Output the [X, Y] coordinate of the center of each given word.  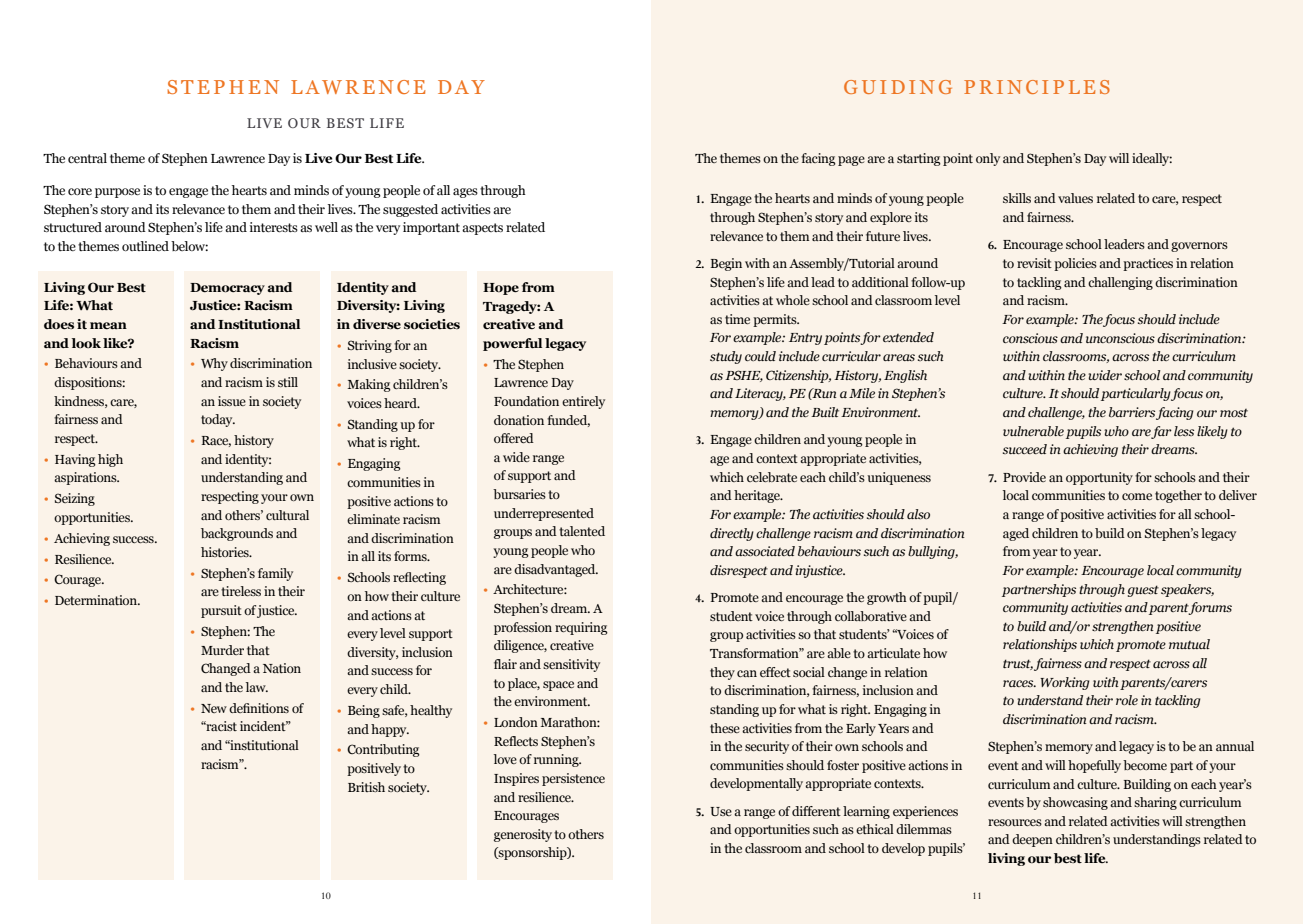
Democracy [227, 289]
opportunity [1099, 478]
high [110, 460]
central [87, 158]
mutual [1189, 644]
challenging [1120, 283]
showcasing [1075, 803]
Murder [222, 650]
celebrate [772, 477]
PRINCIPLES [1037, 87]
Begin [726, 264]
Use [721, 811]
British [366, 787]
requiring [581, 628]
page [851, 161]
